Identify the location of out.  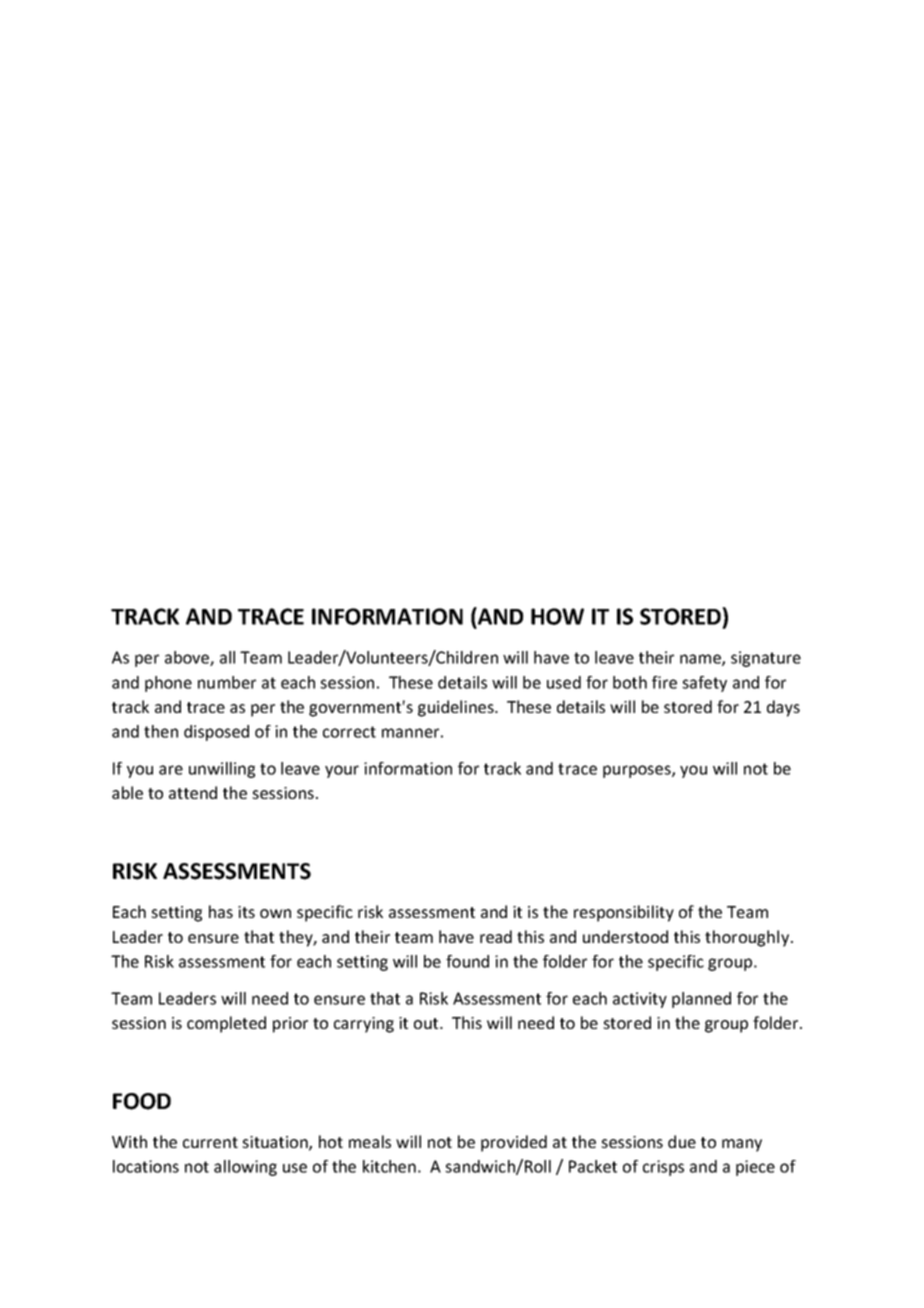
(427, 1023).
